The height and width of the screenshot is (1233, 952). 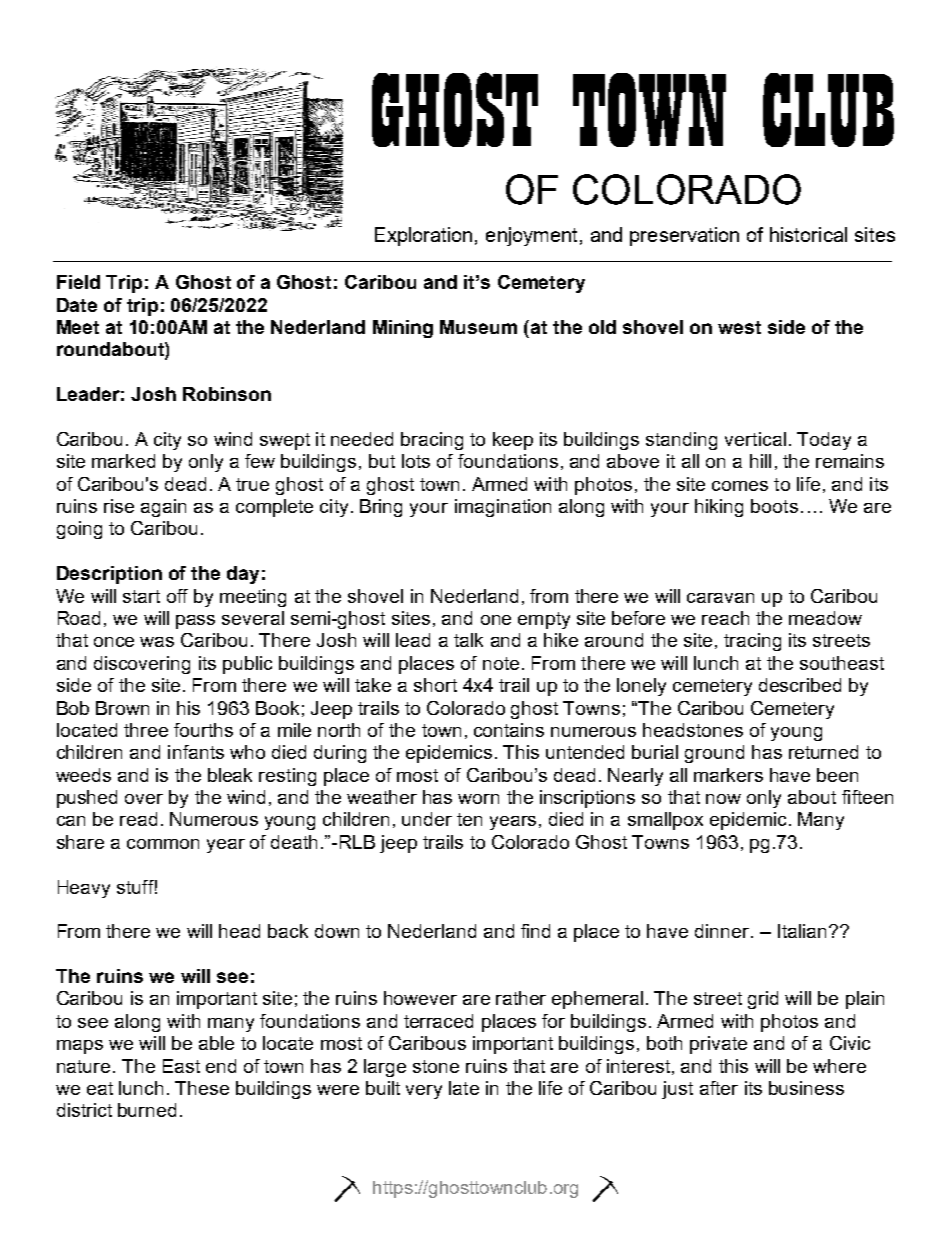 What do you see at coordinates (478, 799) in the screenshot?
I see `worn` at bounding box center [478, 799].
